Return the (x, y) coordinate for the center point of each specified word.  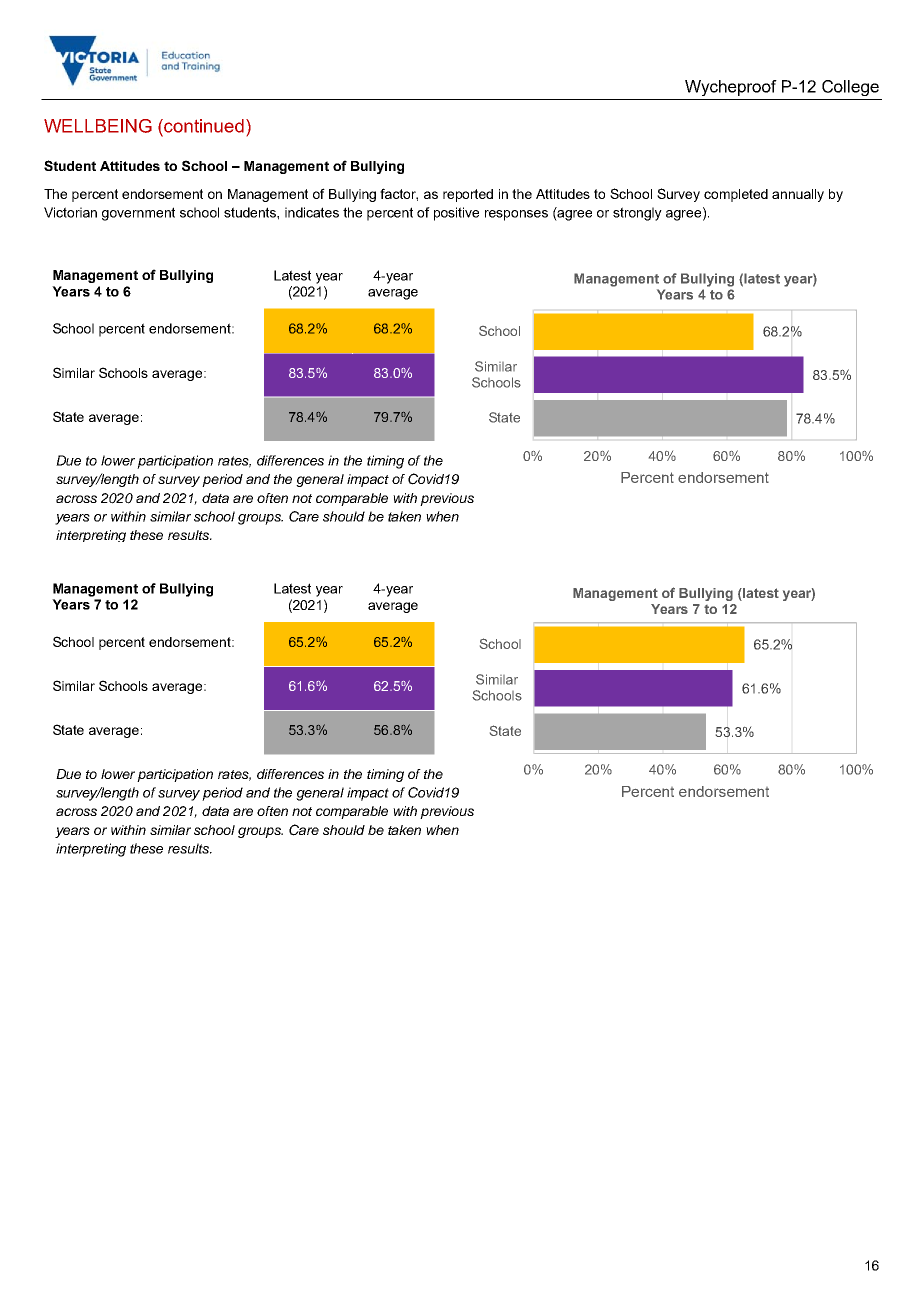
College (850, 88)
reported (468, 195)
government (138, 214)
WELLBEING (98, 126)
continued (203, 126)
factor (399, 194)
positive (456, 214)
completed (736, 195)
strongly (637, 214)
